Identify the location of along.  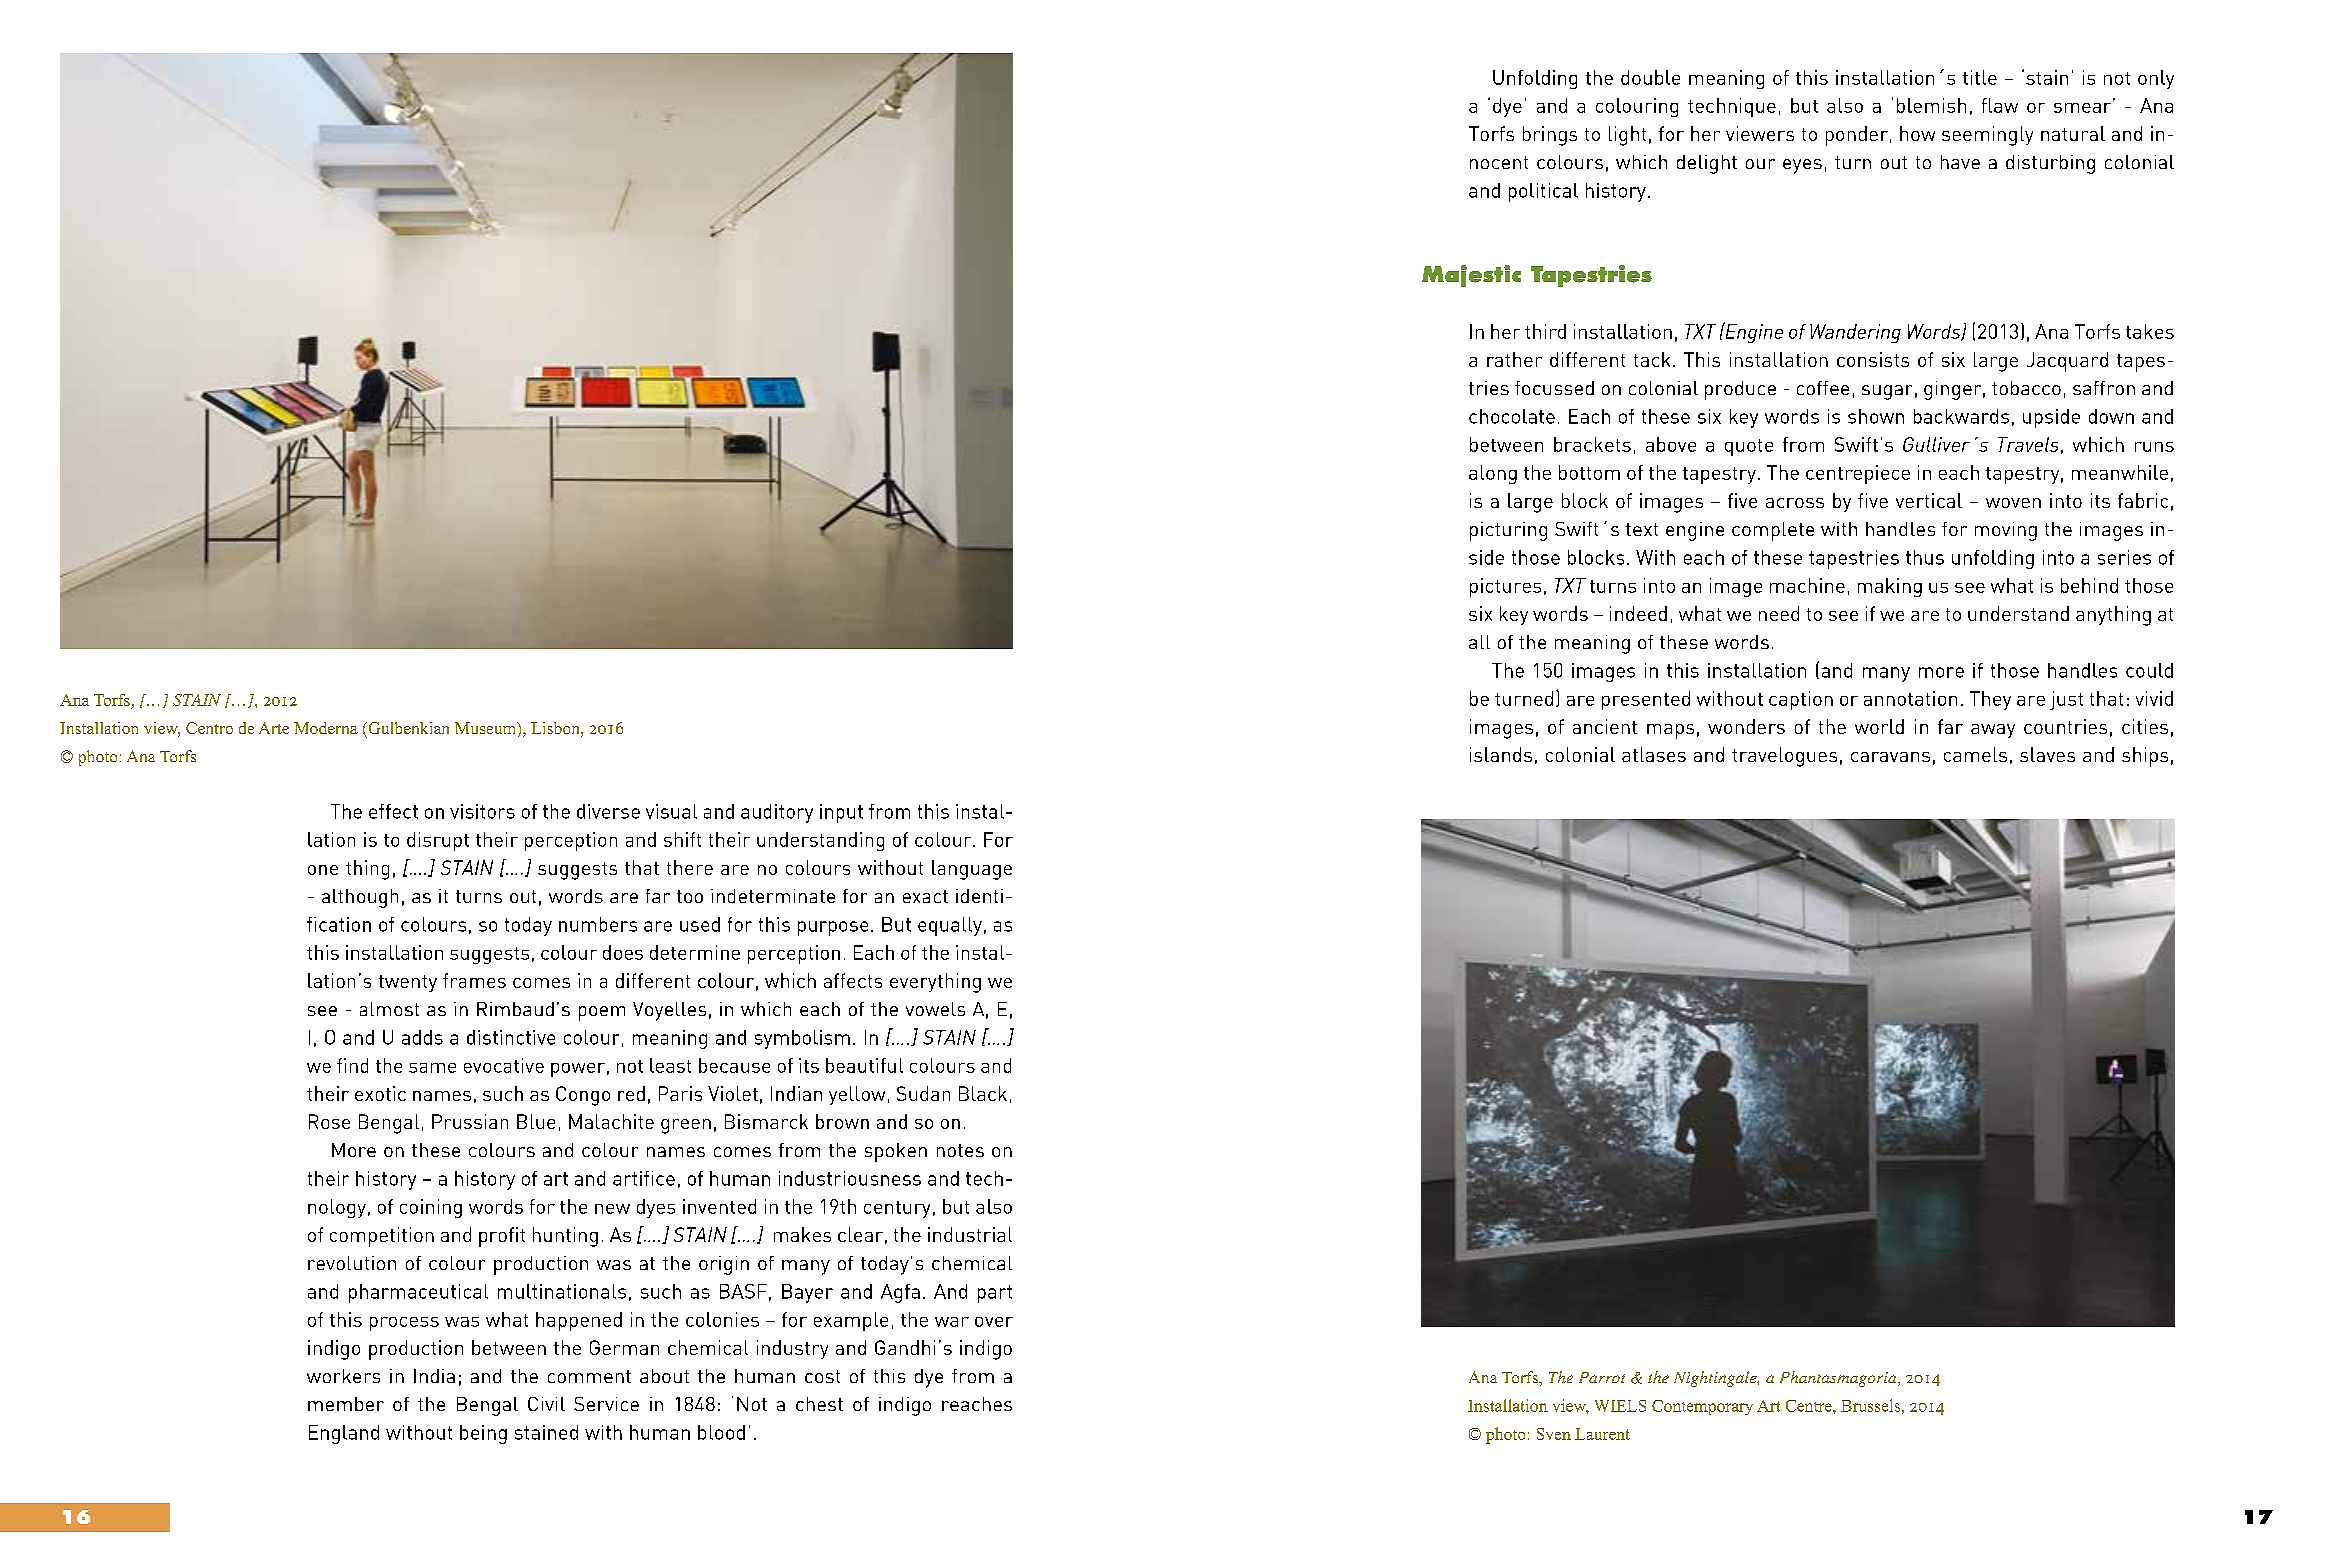
(1493, 474).
